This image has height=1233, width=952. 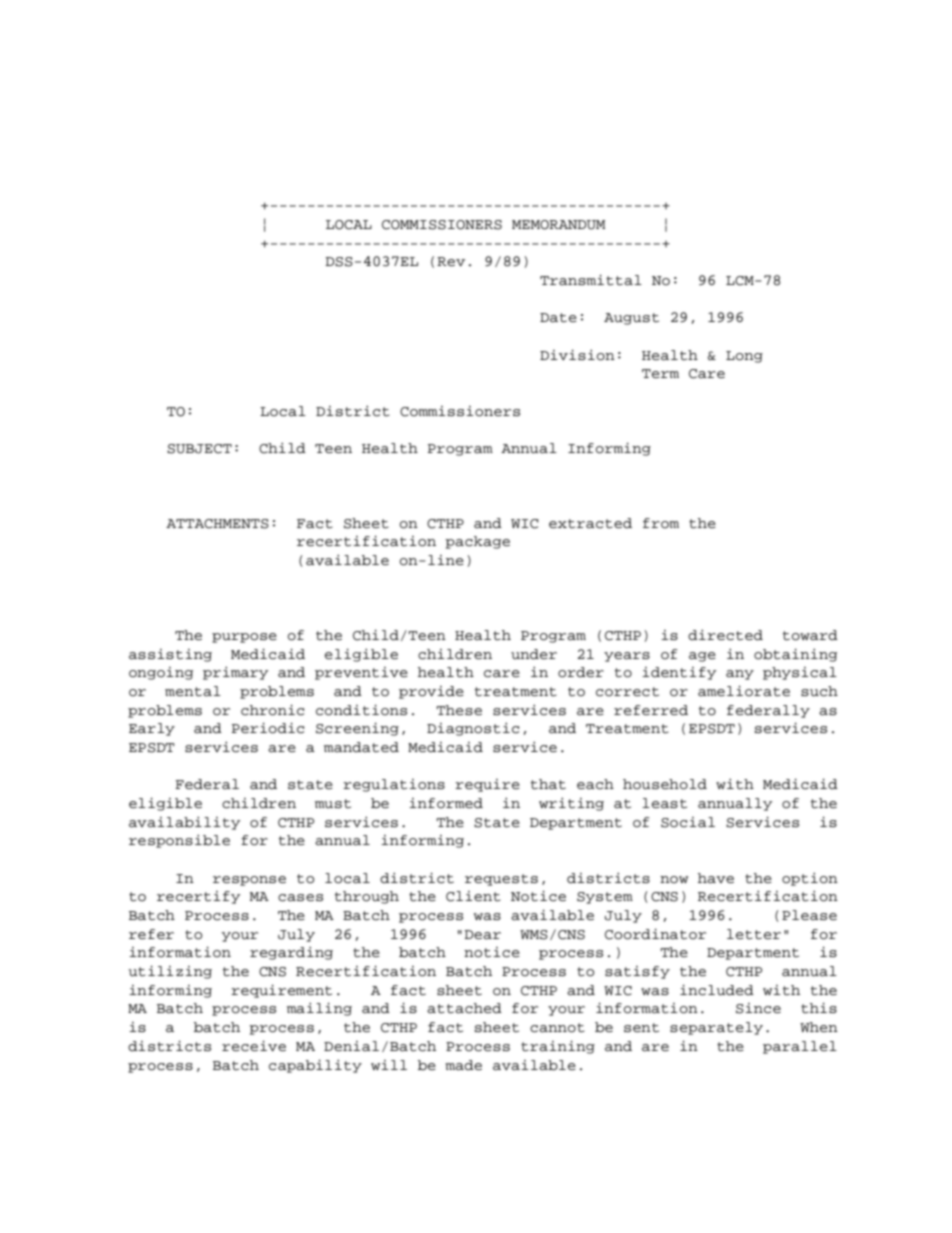 I want to click on MEMORANDUM, so click(x=558, y=225).
